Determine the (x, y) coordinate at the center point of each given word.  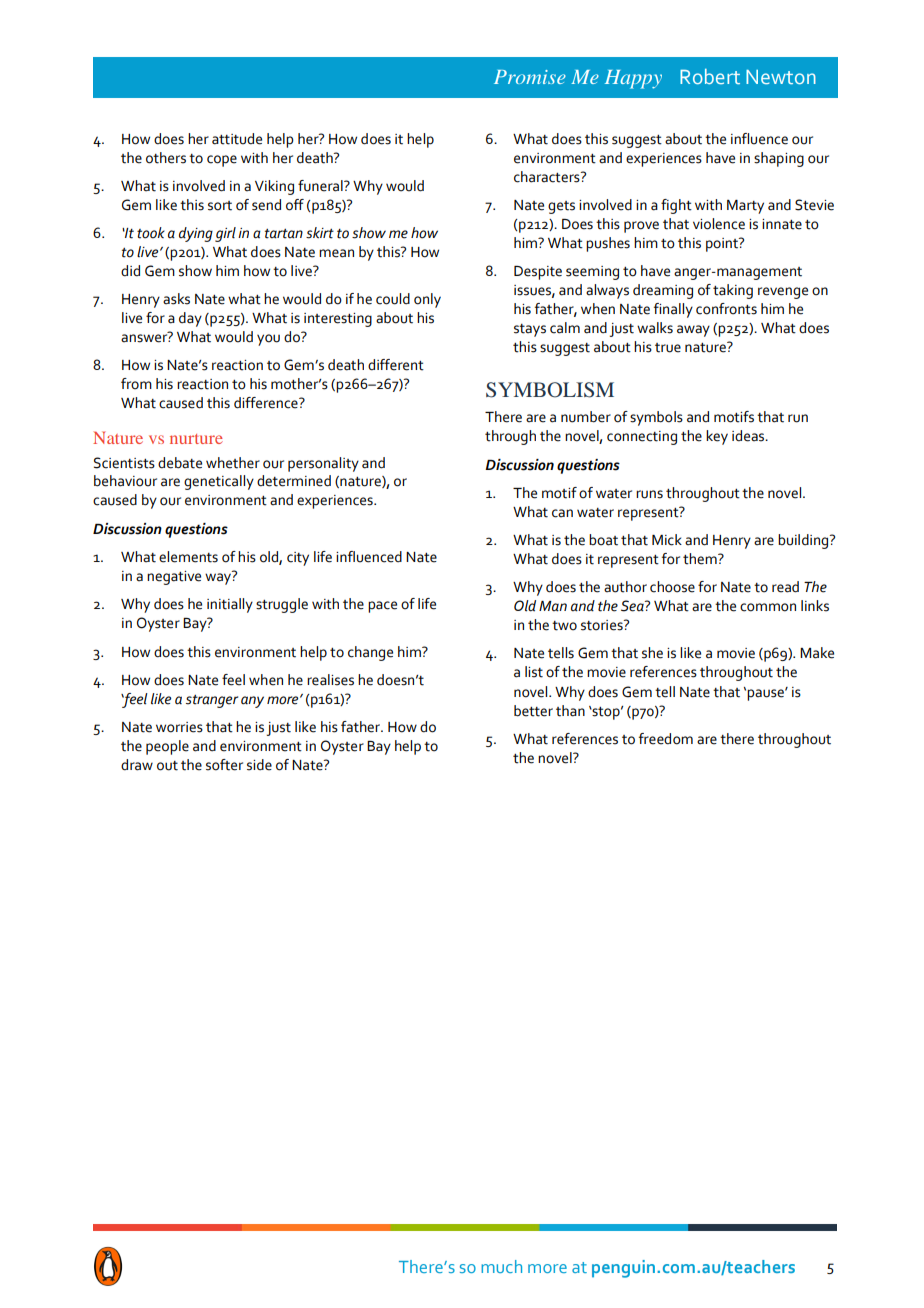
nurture (196, 439)
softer (224, 765)
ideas (749, 436)
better (533, 711)
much (501, 1266)
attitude (237, 139)
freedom (666, 739)
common (768, 607)
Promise (530, 77)
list (534, 672)
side (259, 765)
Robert (710, 76)
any (252, 702)
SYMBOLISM (550, 390)
